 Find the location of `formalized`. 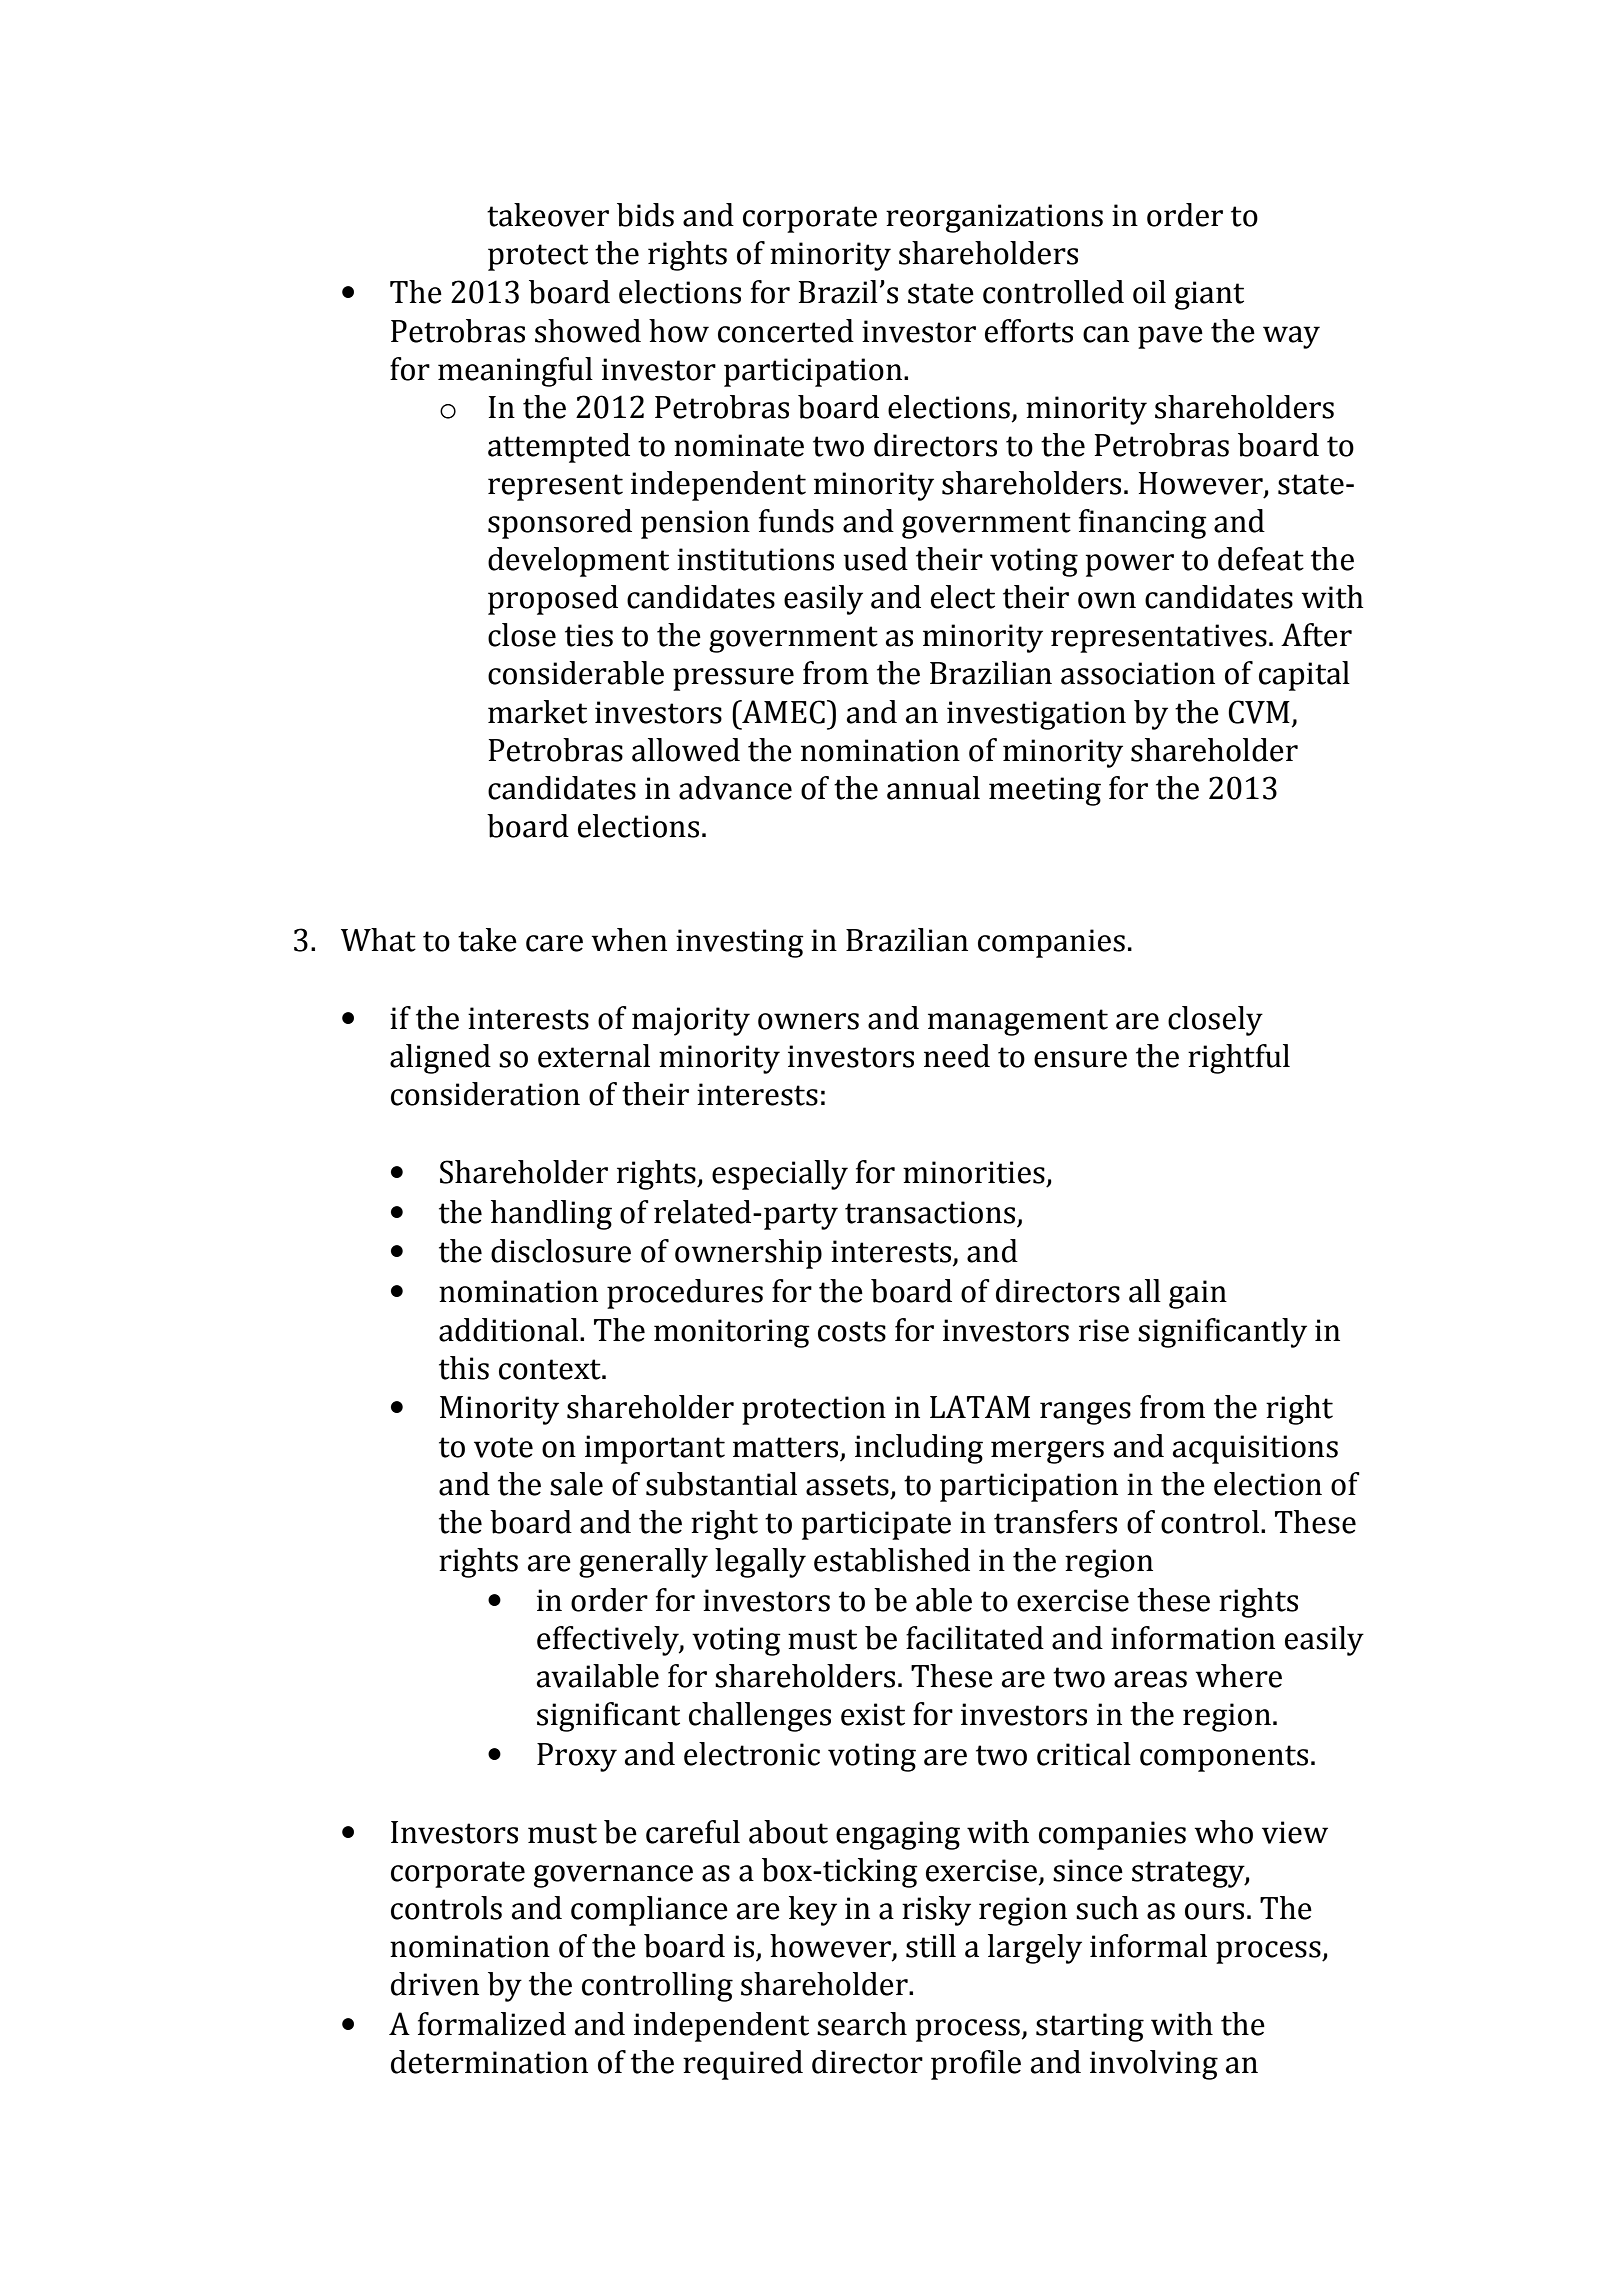

formalized is located at coordinates (492, 2024).
